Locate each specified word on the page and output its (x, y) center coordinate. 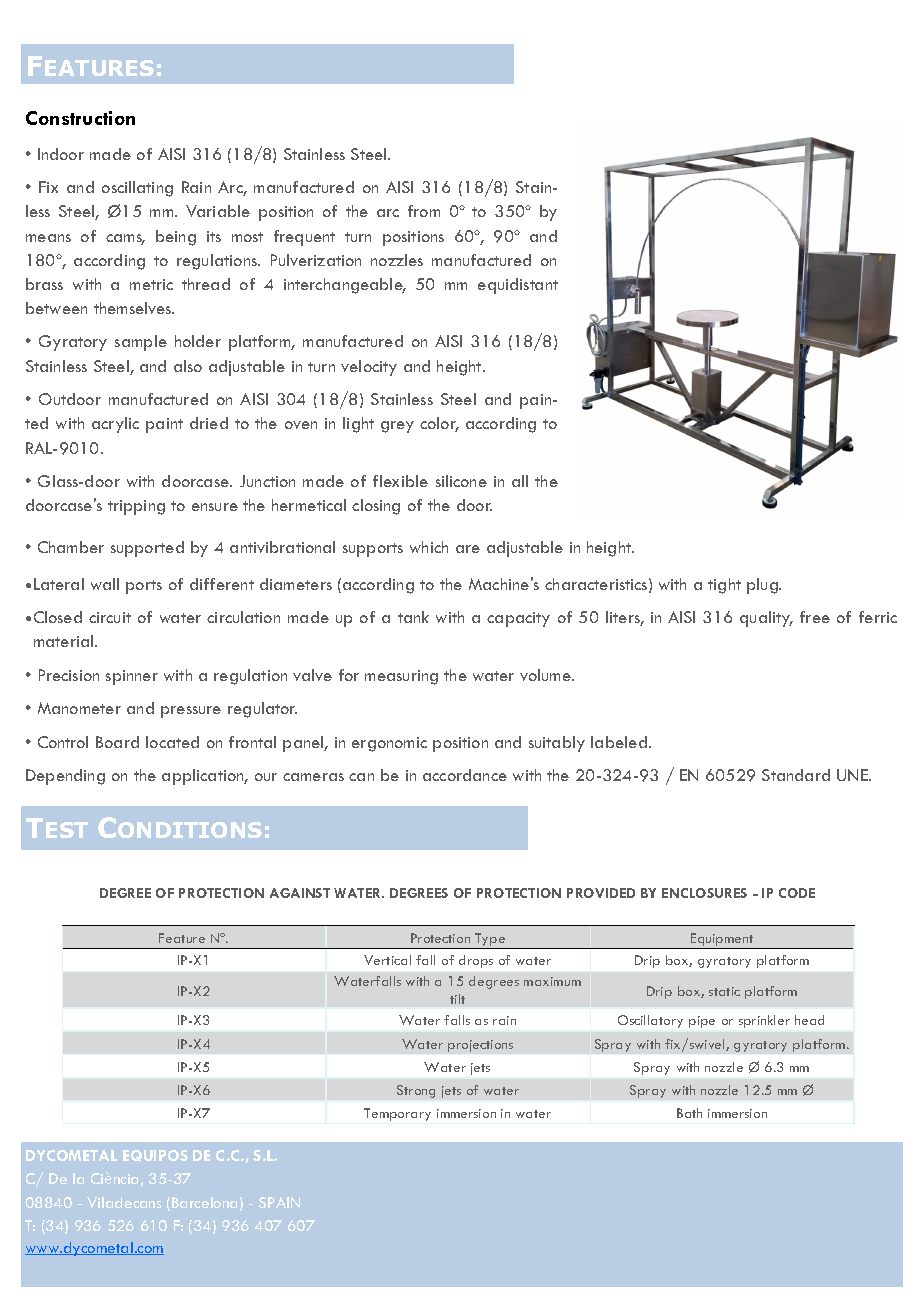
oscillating (137, 189)
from (424, 211)
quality (766, 619)
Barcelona (204, 1202)
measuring (401, 677)
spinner (132, 677)
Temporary (397, 1114)
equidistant (518, 286)
